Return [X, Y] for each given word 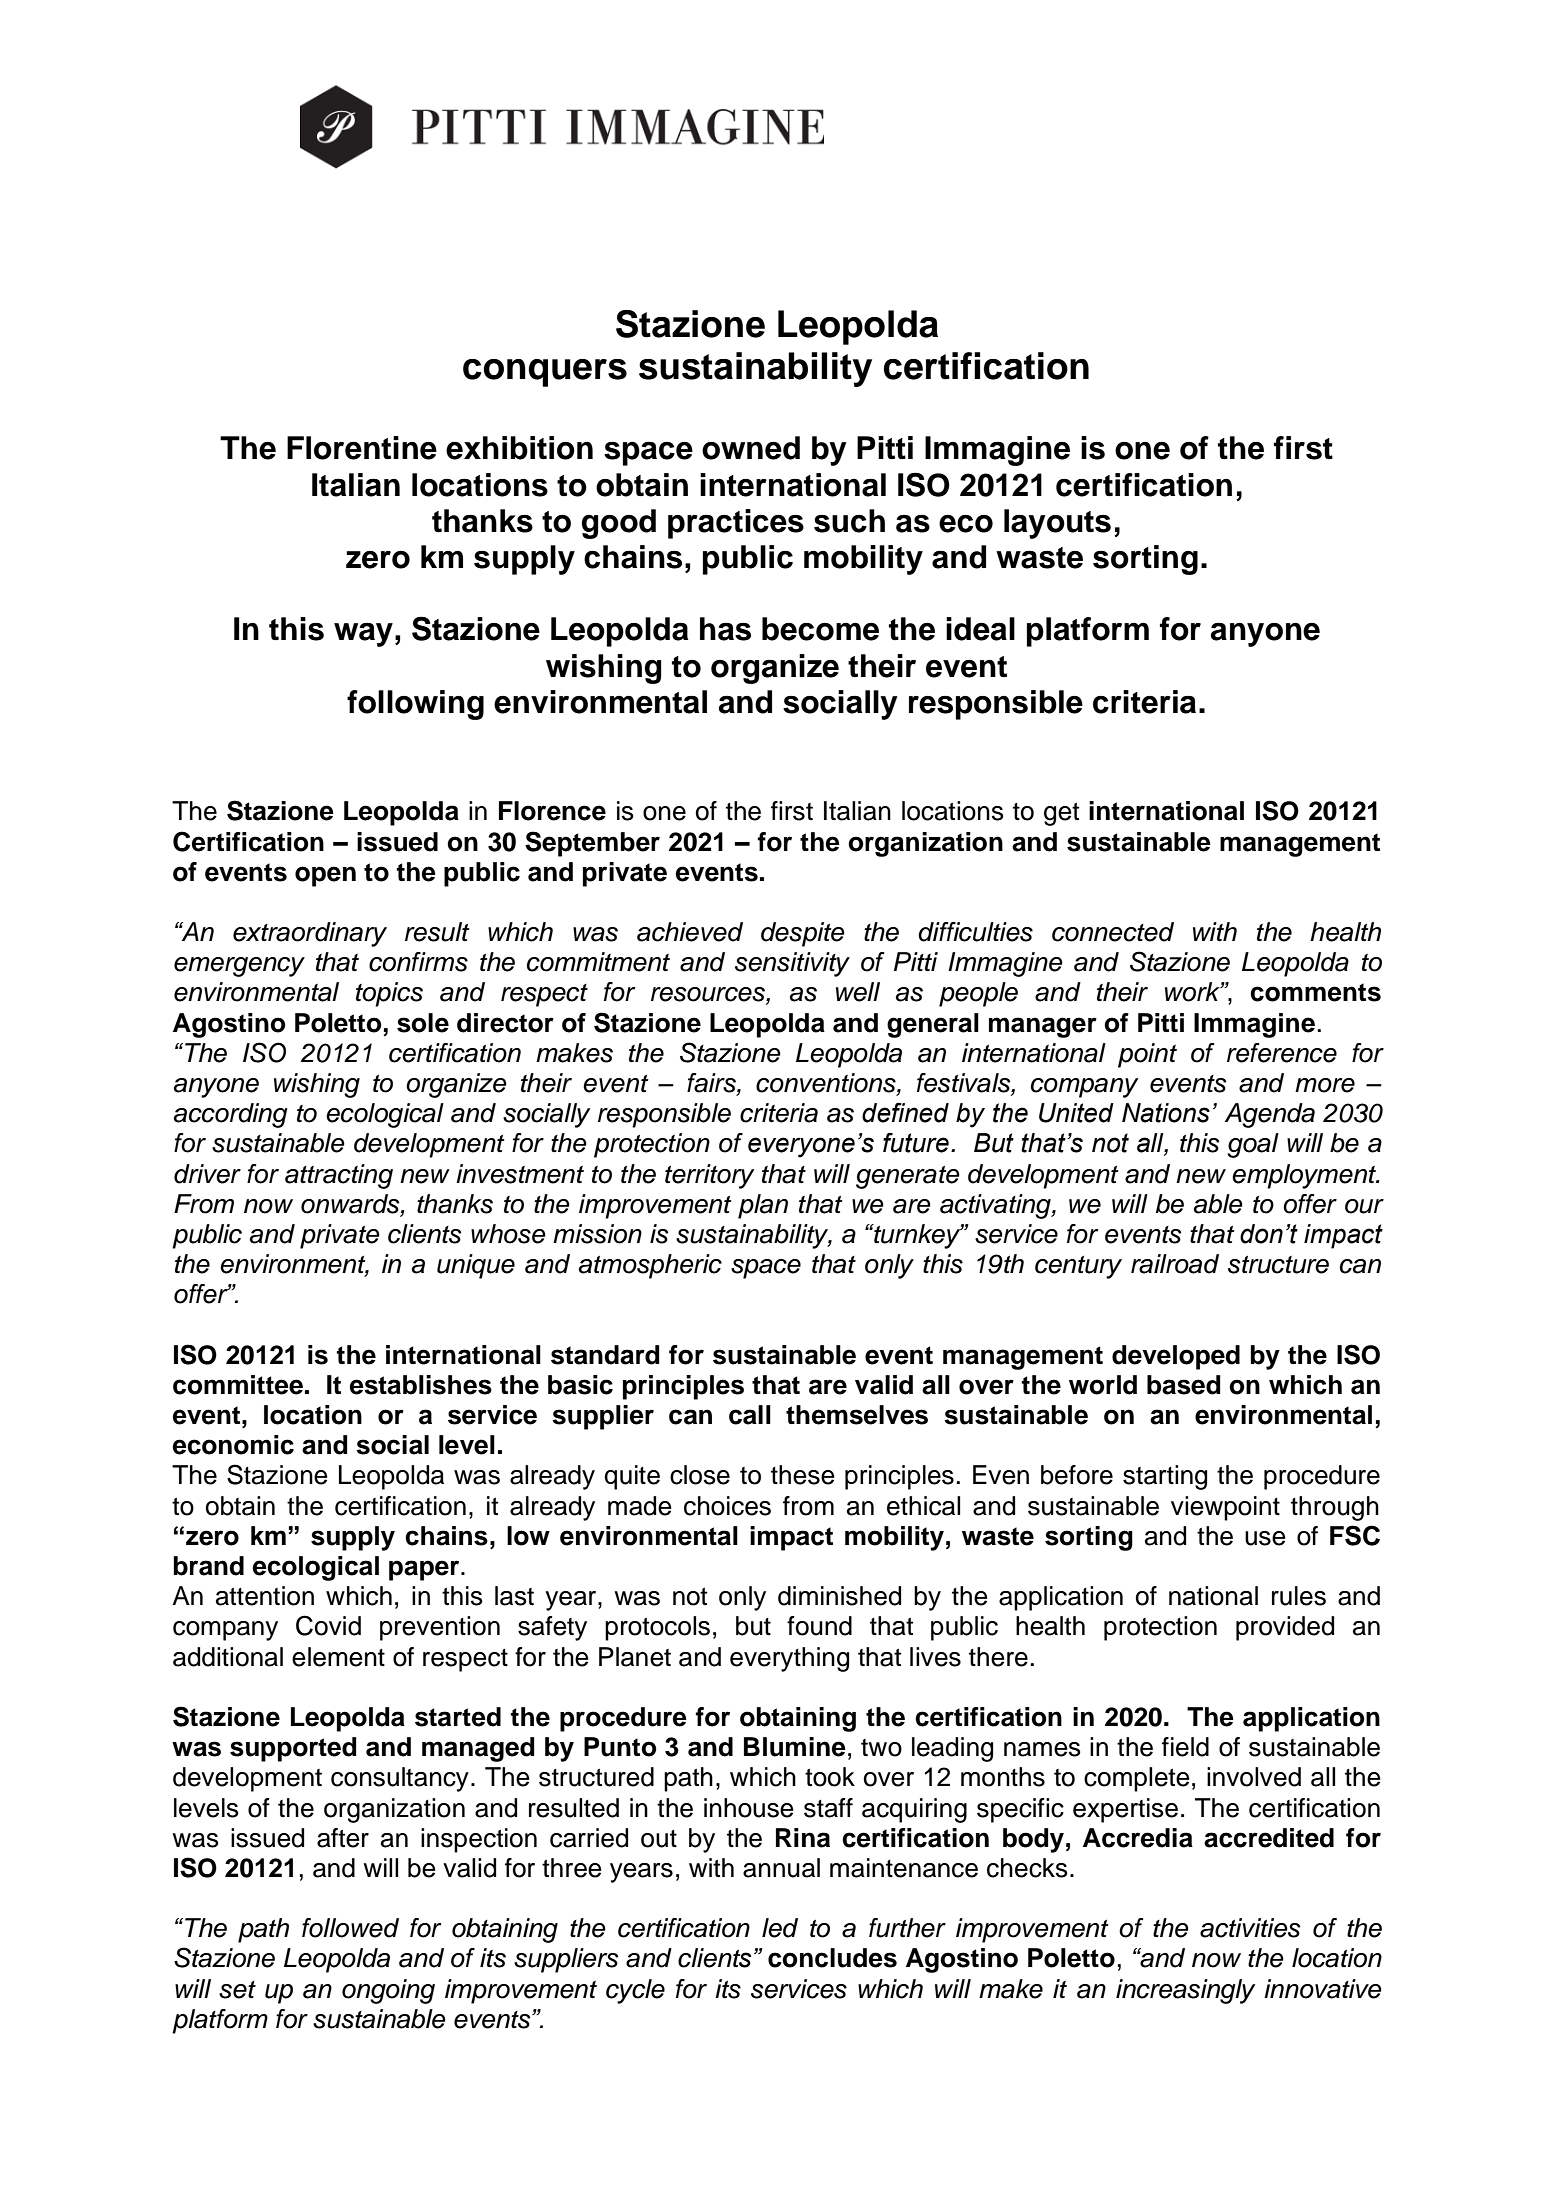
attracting [339, 1176]
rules [1299, 1596]
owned [751, 448]
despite [803, 934]
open [325, 876]
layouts [1057, 524]
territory [709, 1176]
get [1061, 814]
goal [1253, 1145]
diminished [839, 1596]
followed [350, 1928]
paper [425, 1570]
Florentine [362, 448]
